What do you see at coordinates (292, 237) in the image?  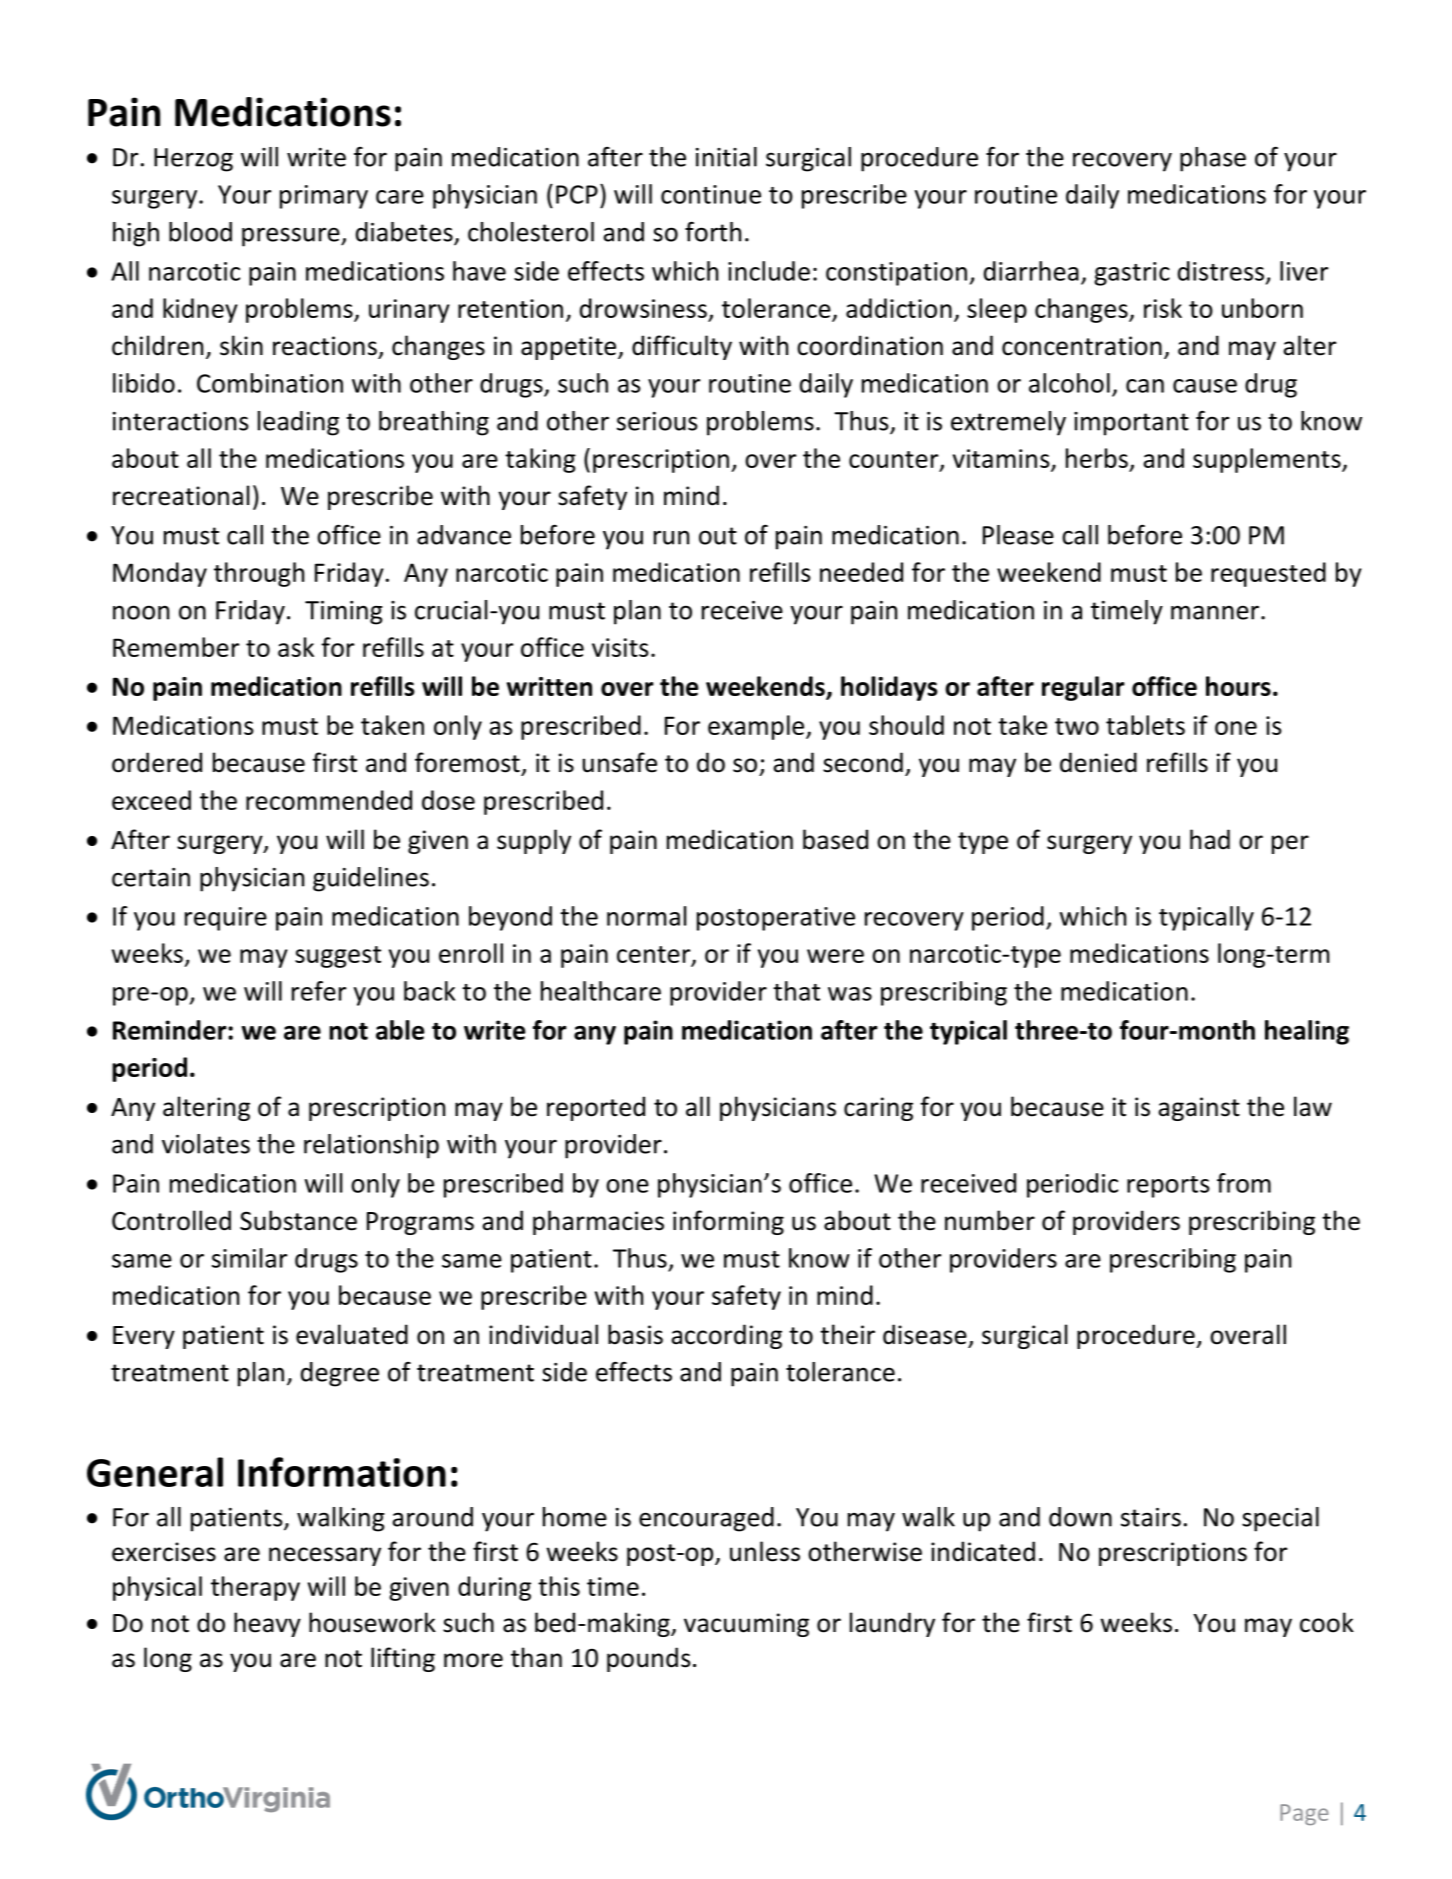 I see `pressure` at bounding box center [292, 237].
